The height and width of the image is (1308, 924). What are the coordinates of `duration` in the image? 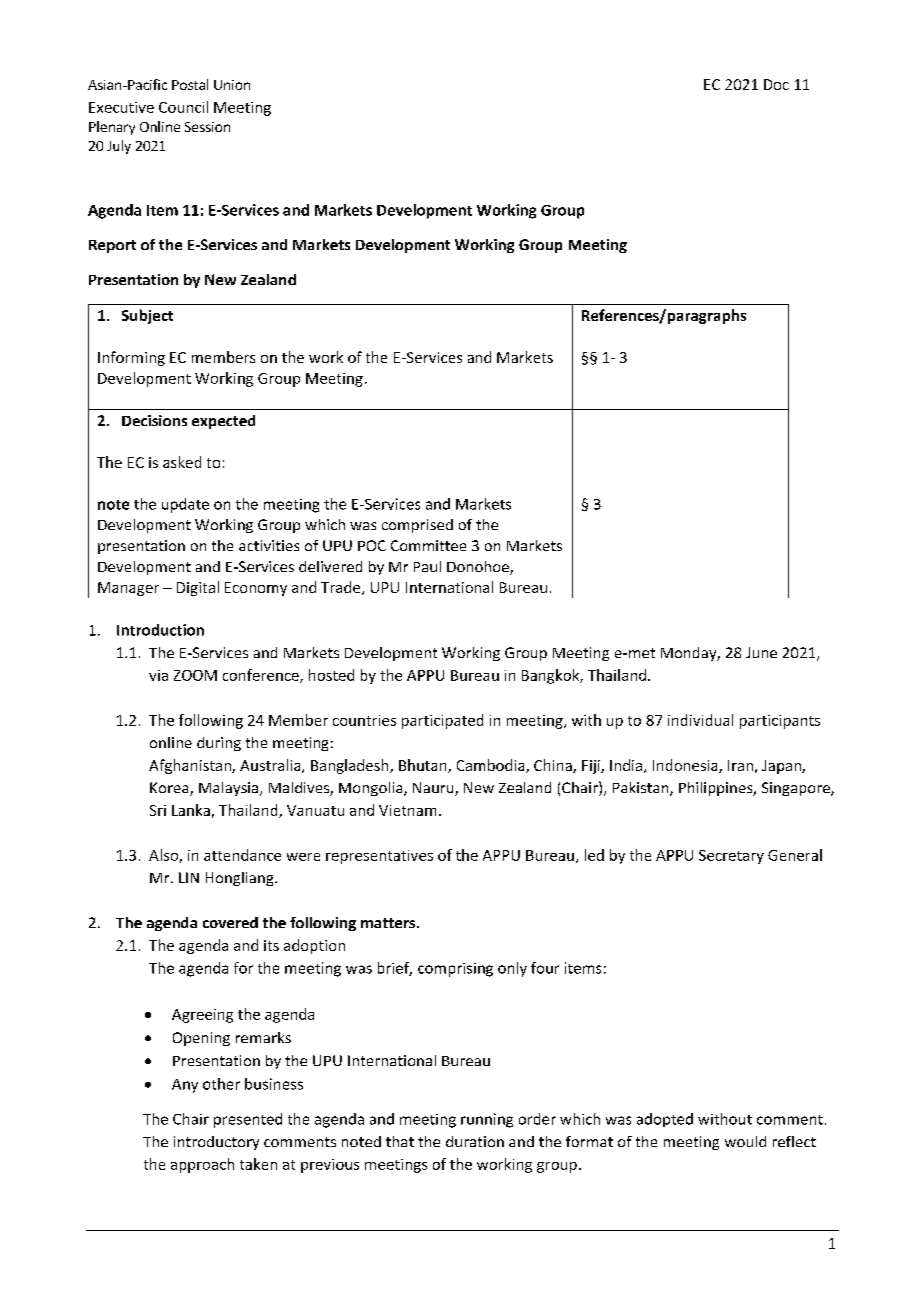 It's located at (475, 1141).
